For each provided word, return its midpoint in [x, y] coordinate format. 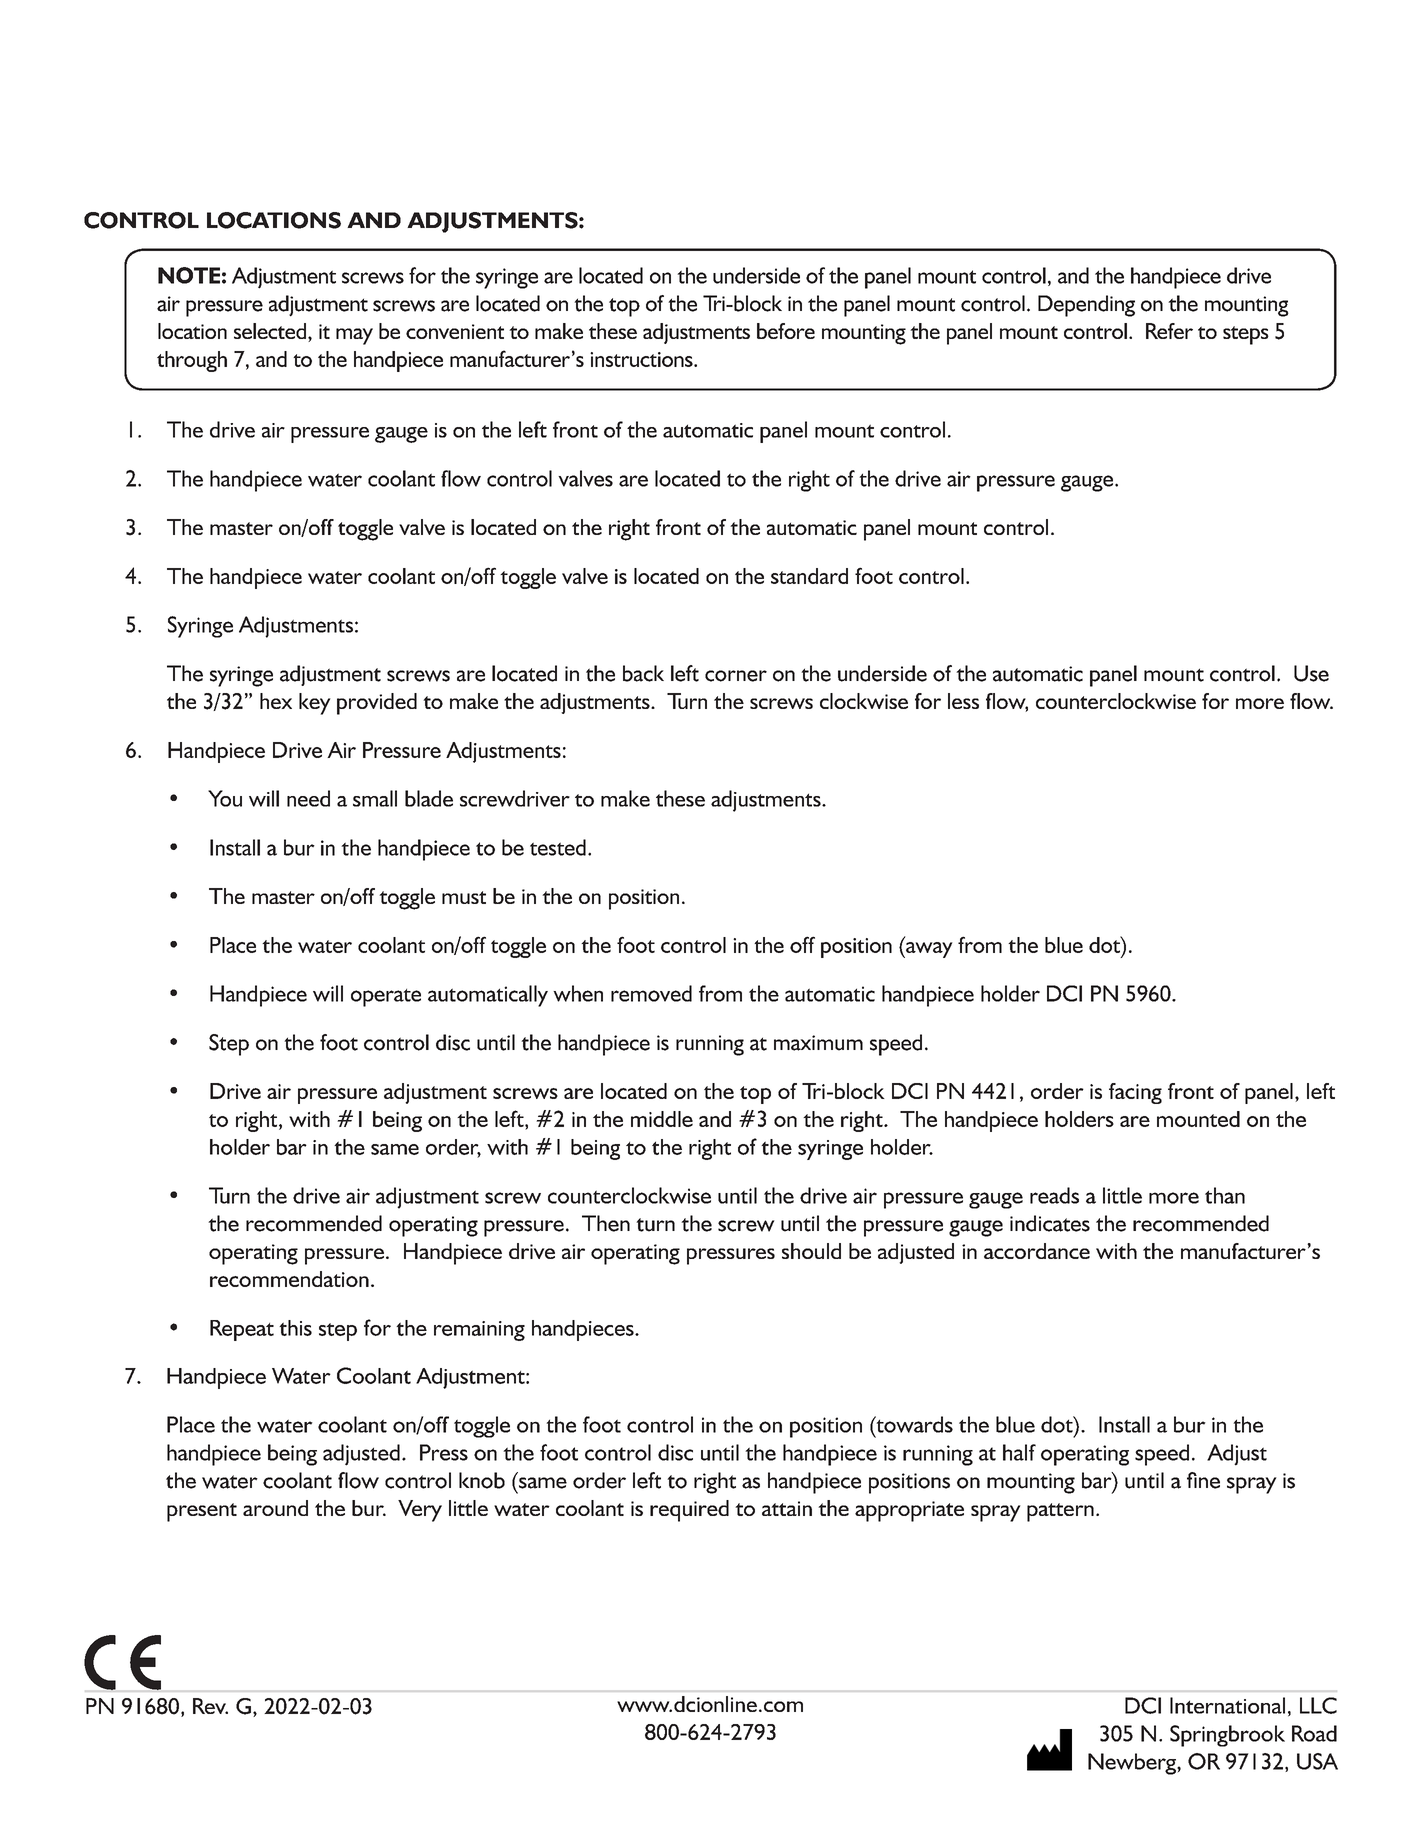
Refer [1169, 331]
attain [787, 1508]
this [295, 1328]
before [786, 331]
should [811, 1251]
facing [1135, 1093]
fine [1203, 1480]
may [354, 336]
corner [736, 676]
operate [386, 998]
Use [1311, 673]
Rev [210, 1706]
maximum [818, 1043]
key [315, 704]
